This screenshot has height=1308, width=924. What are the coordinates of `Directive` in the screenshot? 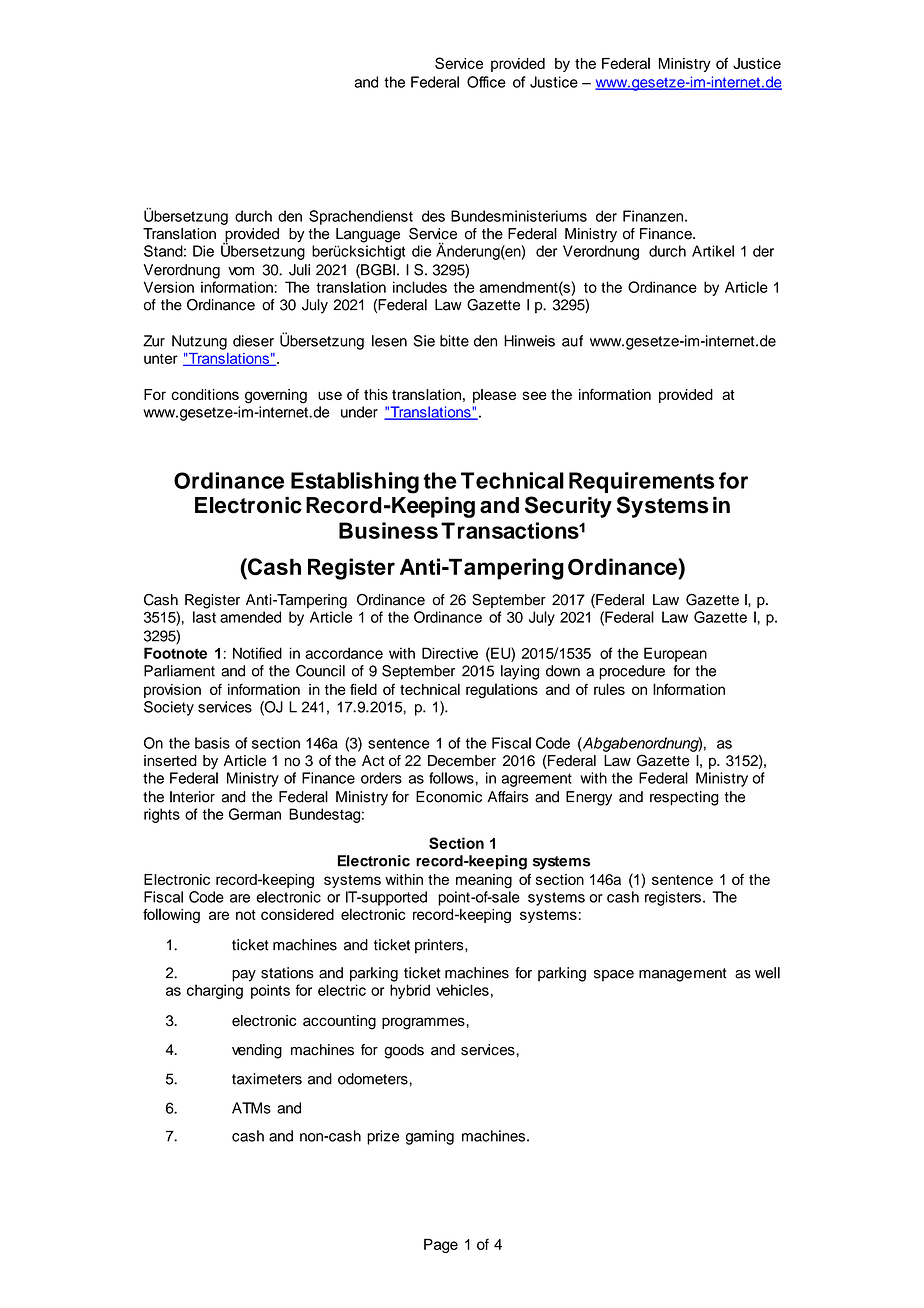 It's located at (450, 653).
